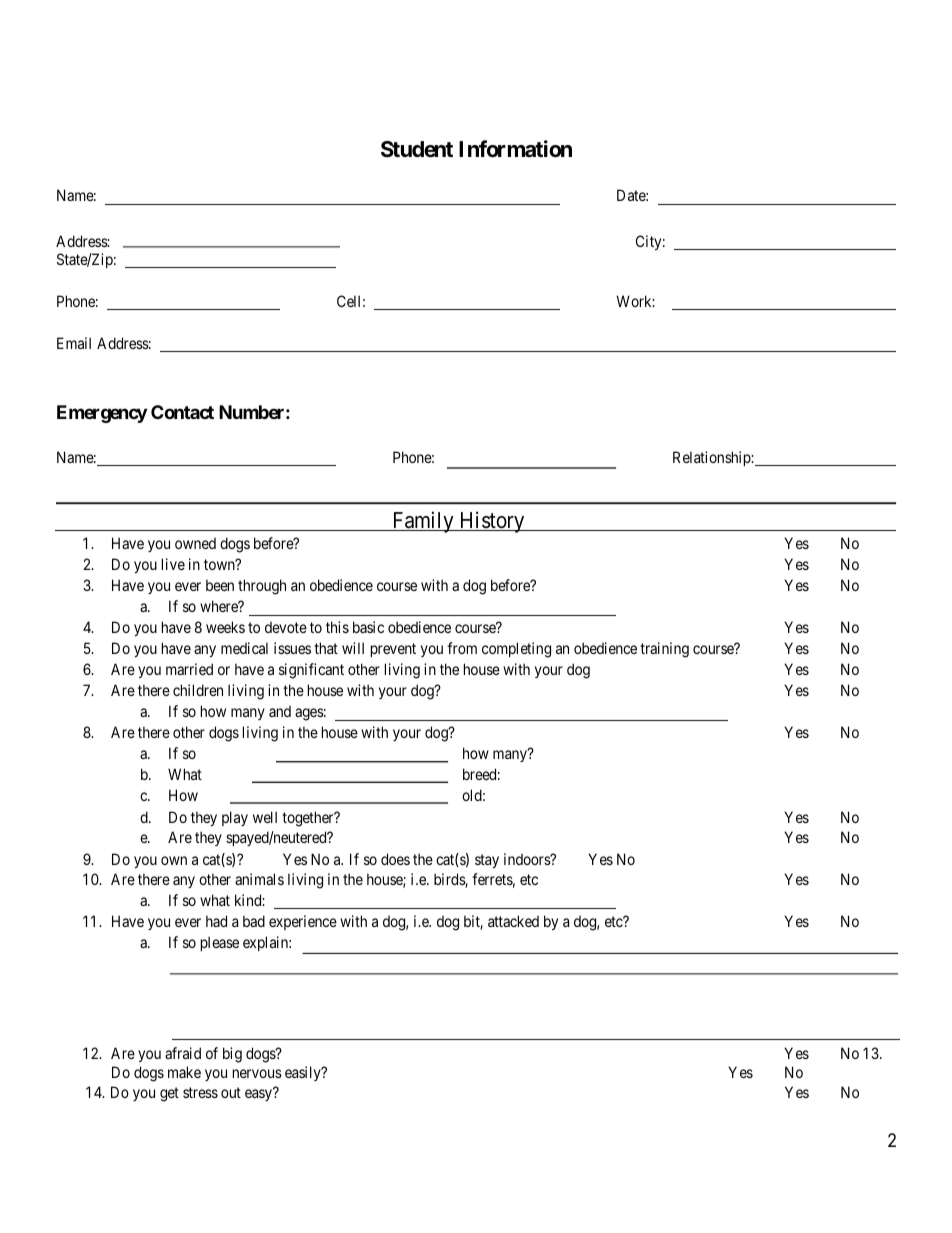 Image resolution: width=952 pixels, height=1233 pixels. What do you see at coordinates (395, 859) in the page?
I see `does` at bounding box center [395, 859].
